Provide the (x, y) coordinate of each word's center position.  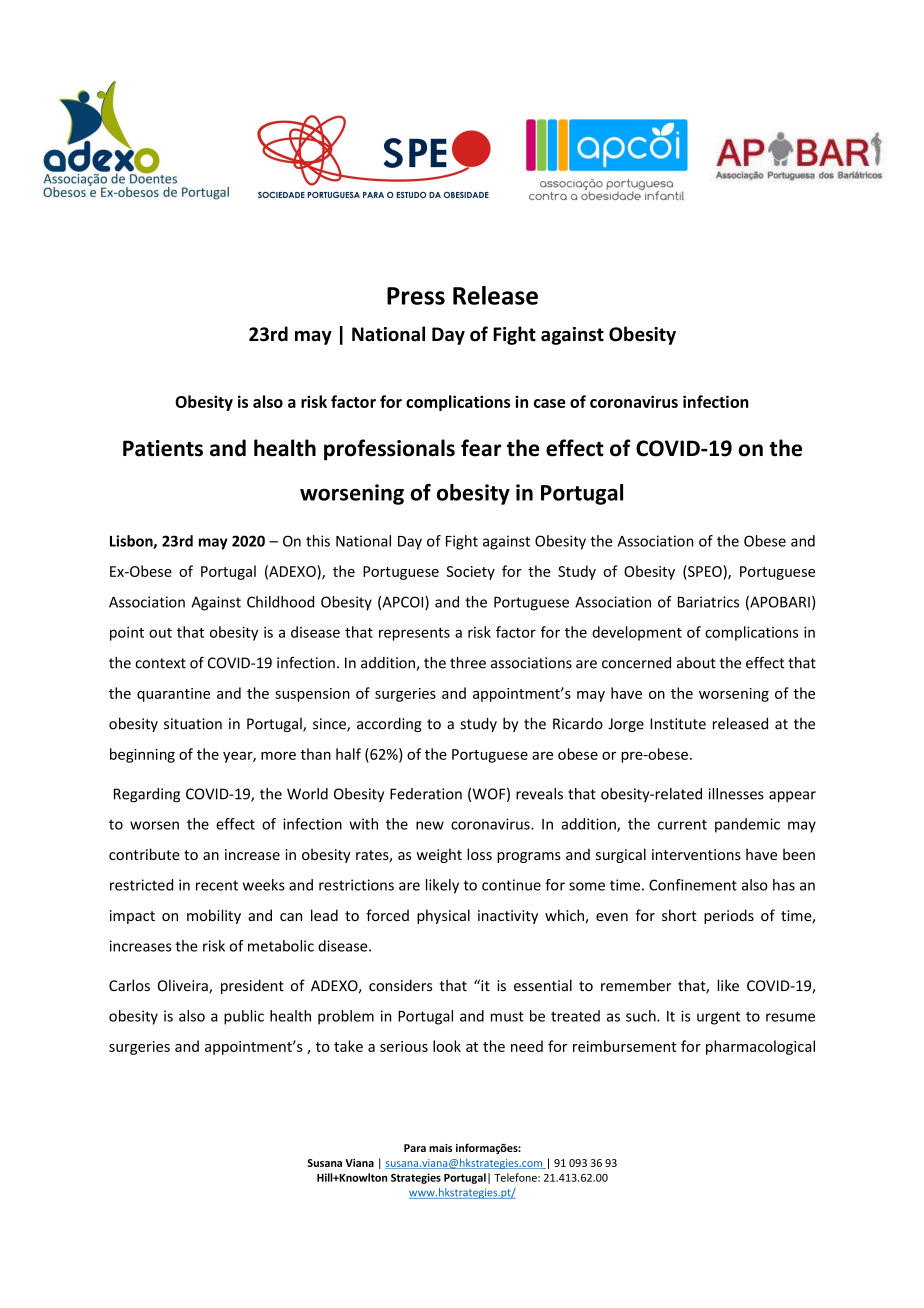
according (389, 725)
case (550, 403)
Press (416, 296)
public (244, 1017)
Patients (163, 448)
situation (193, 724)
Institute (678, 724)
